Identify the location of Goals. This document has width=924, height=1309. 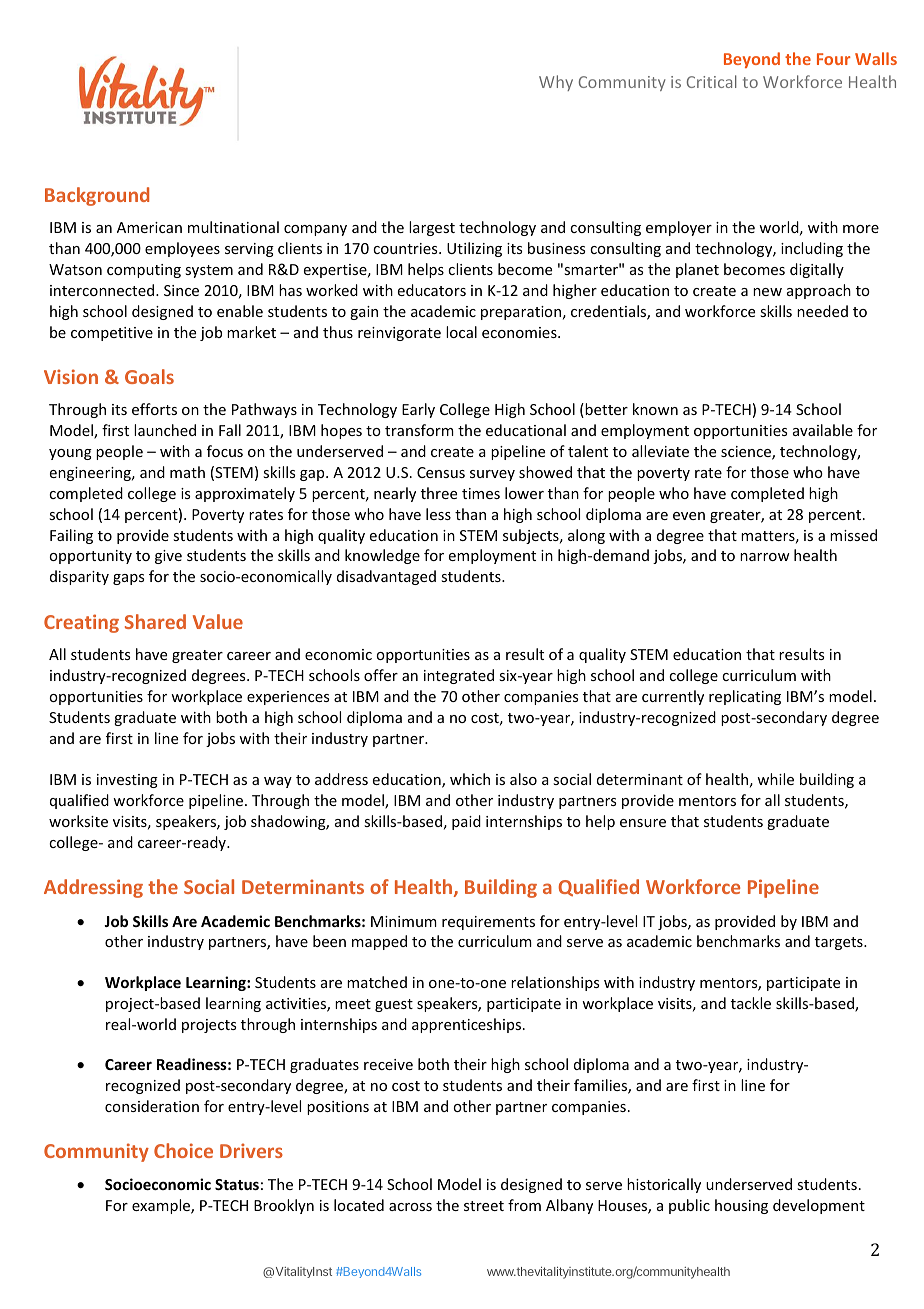
(149, 376).
